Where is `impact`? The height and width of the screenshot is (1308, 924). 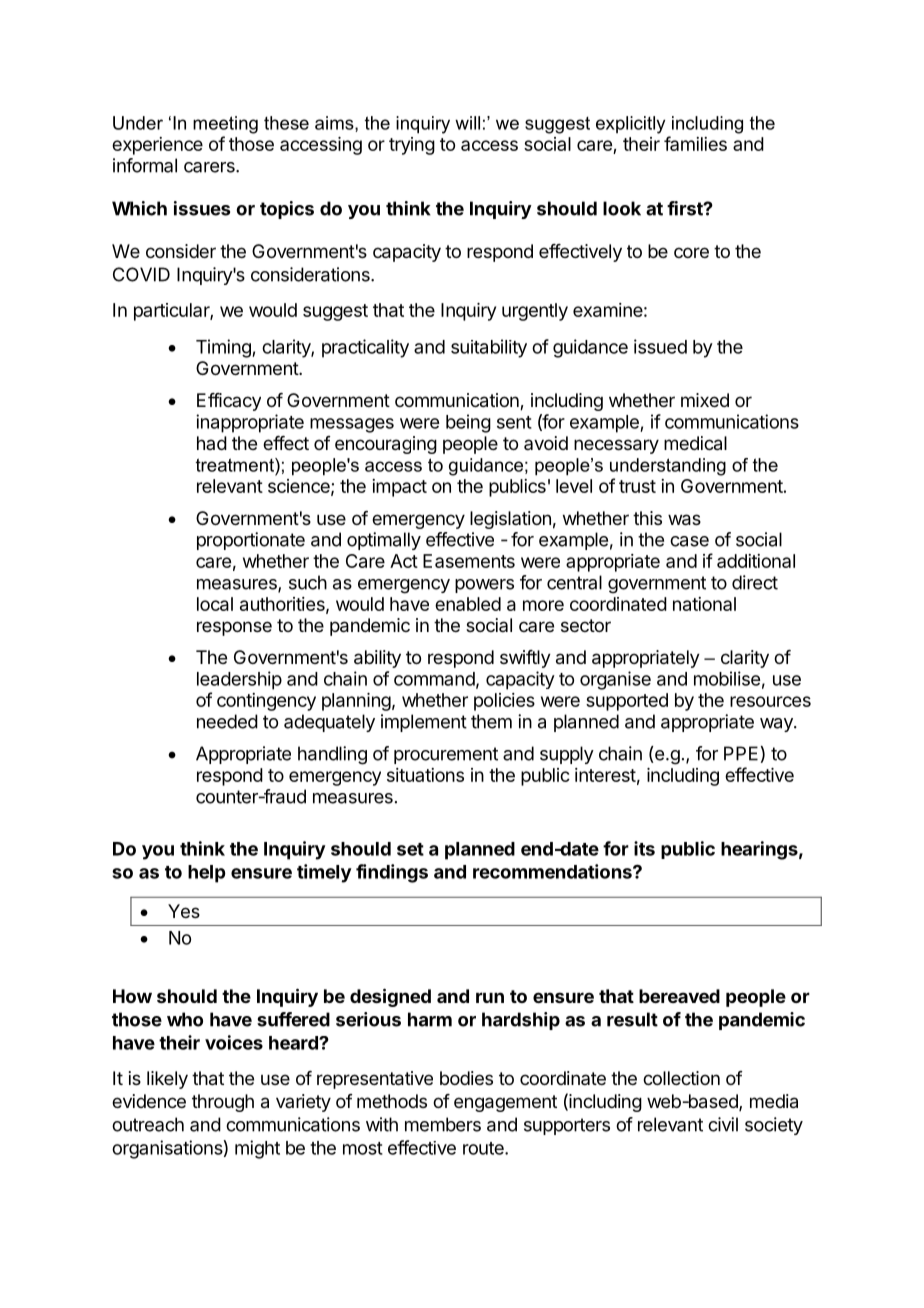
impact is located at coordinates (399, 488).
